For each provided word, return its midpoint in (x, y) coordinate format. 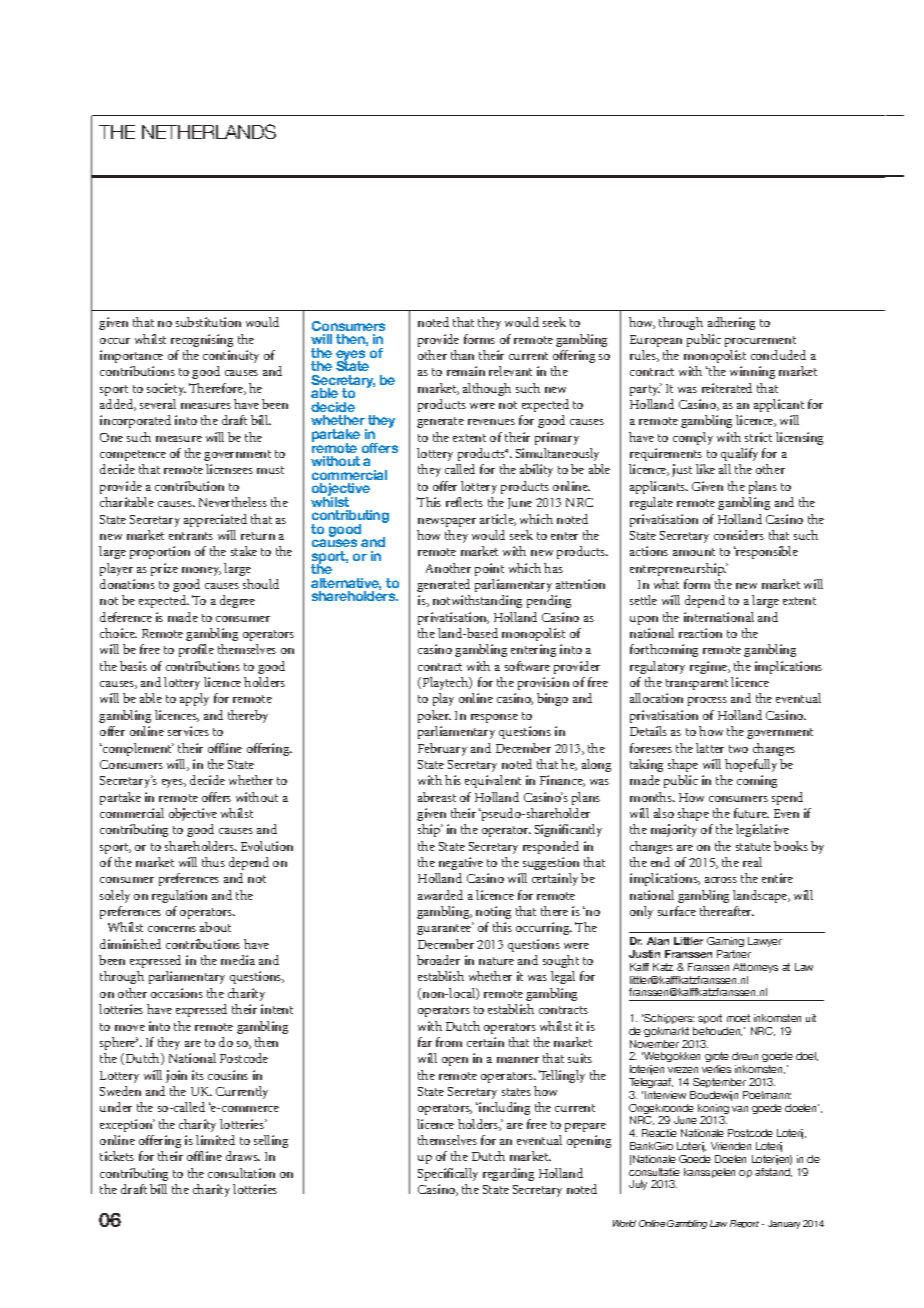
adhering (731, 323)
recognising (202, 340)
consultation (241, 1173)
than (462, 355)
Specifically (448, 1174)
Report (744, 1224)
